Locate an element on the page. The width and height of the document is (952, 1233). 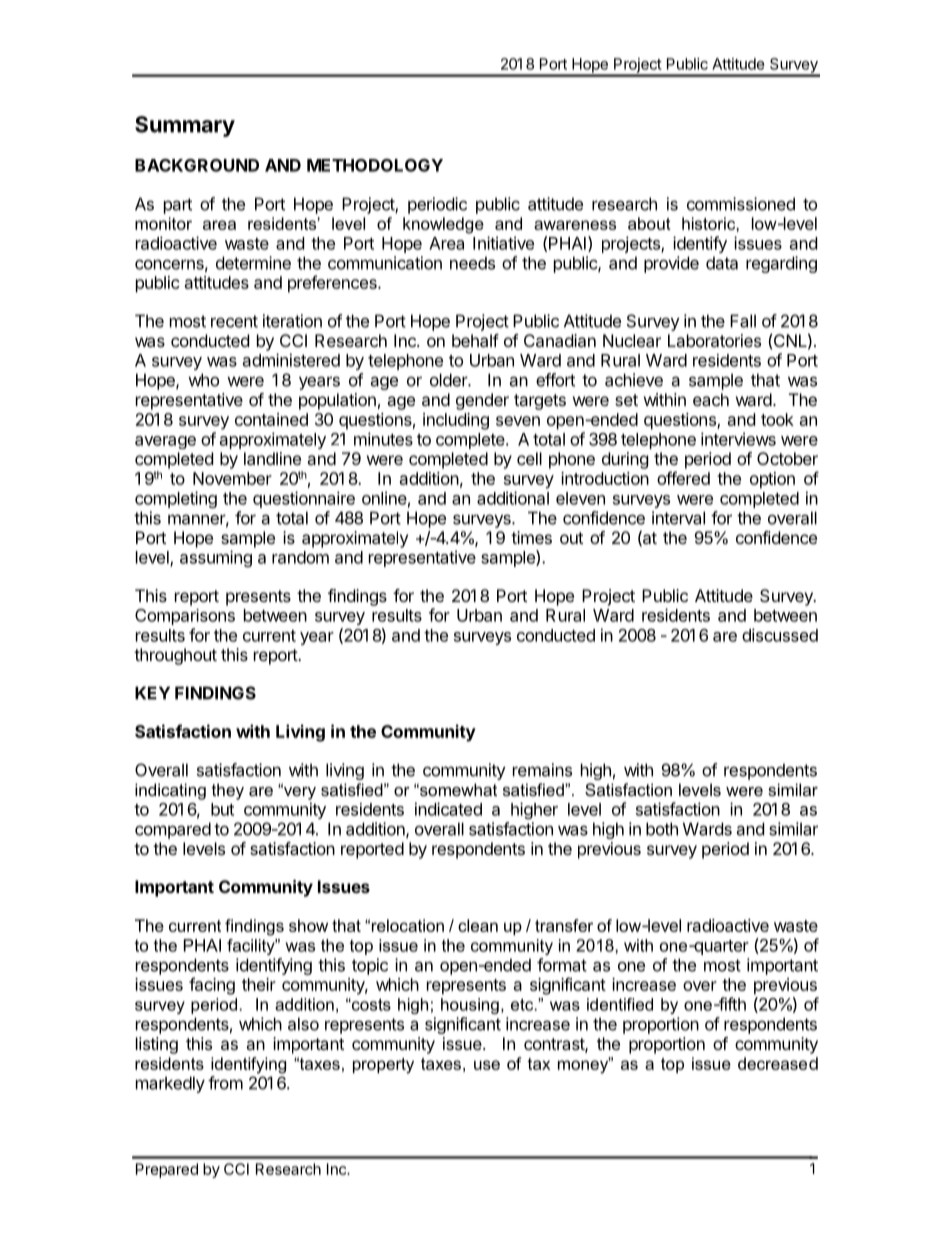
facing is located at coordinates (212, 986).
